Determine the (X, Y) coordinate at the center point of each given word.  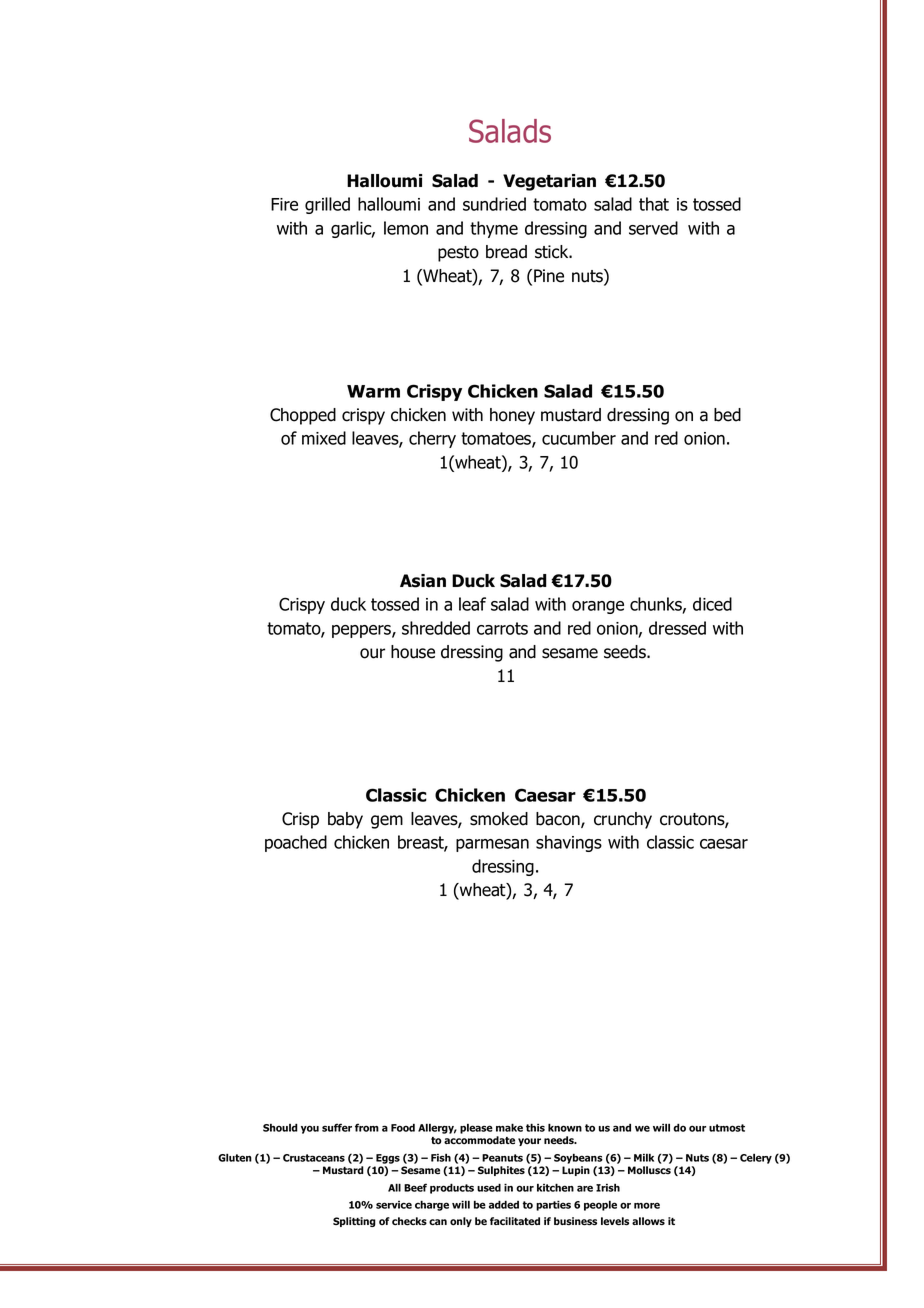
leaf (472, 604)
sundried (494, 204)
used (489, 1187)
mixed (324, 438)
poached (296, 843)
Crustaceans (314, 1158)
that (654, 204)
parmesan (492, 845)
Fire (284, 204)
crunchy (623, 820)
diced (712, 604)
